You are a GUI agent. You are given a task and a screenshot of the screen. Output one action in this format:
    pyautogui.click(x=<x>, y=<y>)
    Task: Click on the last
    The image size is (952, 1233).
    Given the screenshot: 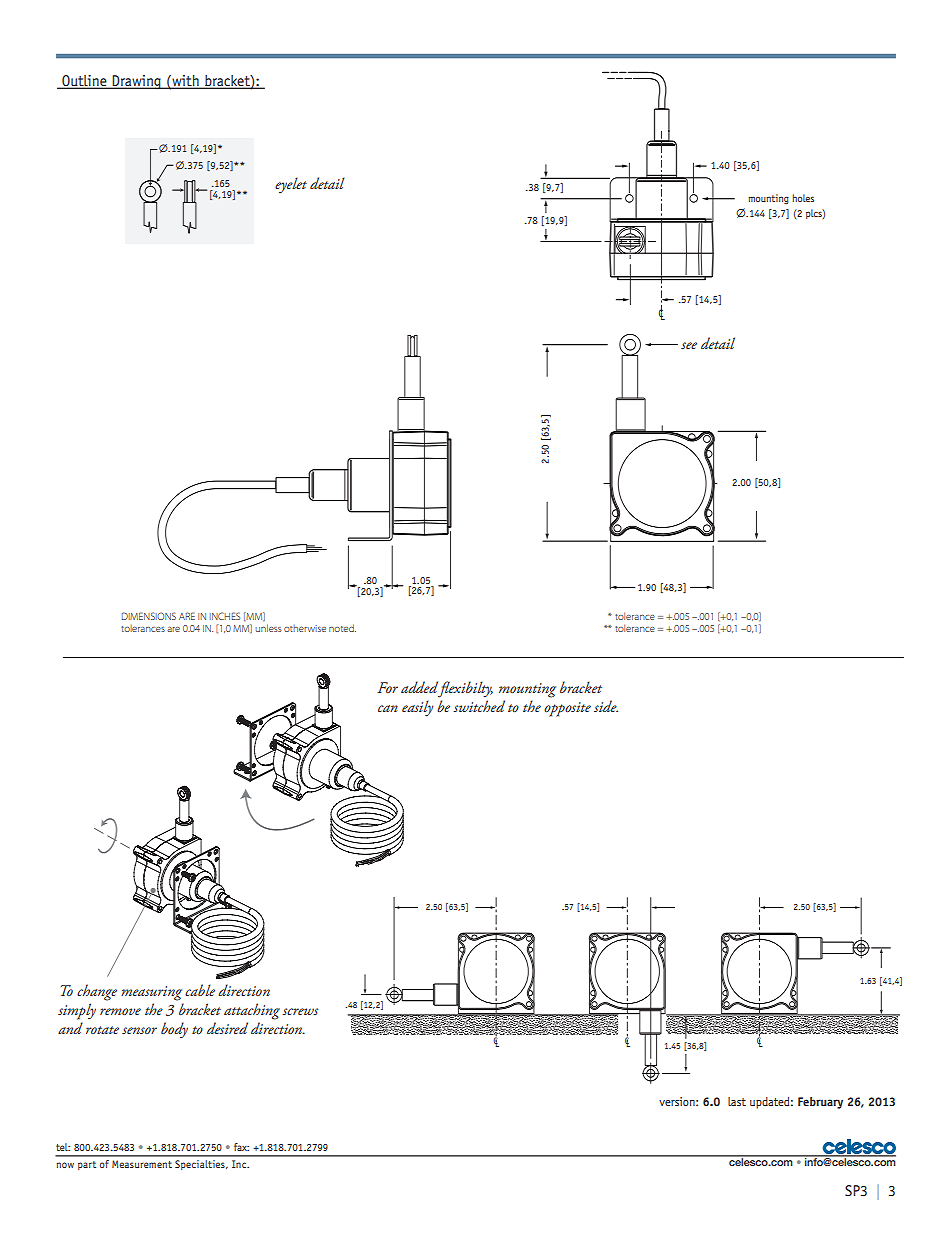 What is the action you would take?
    pyautogui.click(x=737, y=1101)
